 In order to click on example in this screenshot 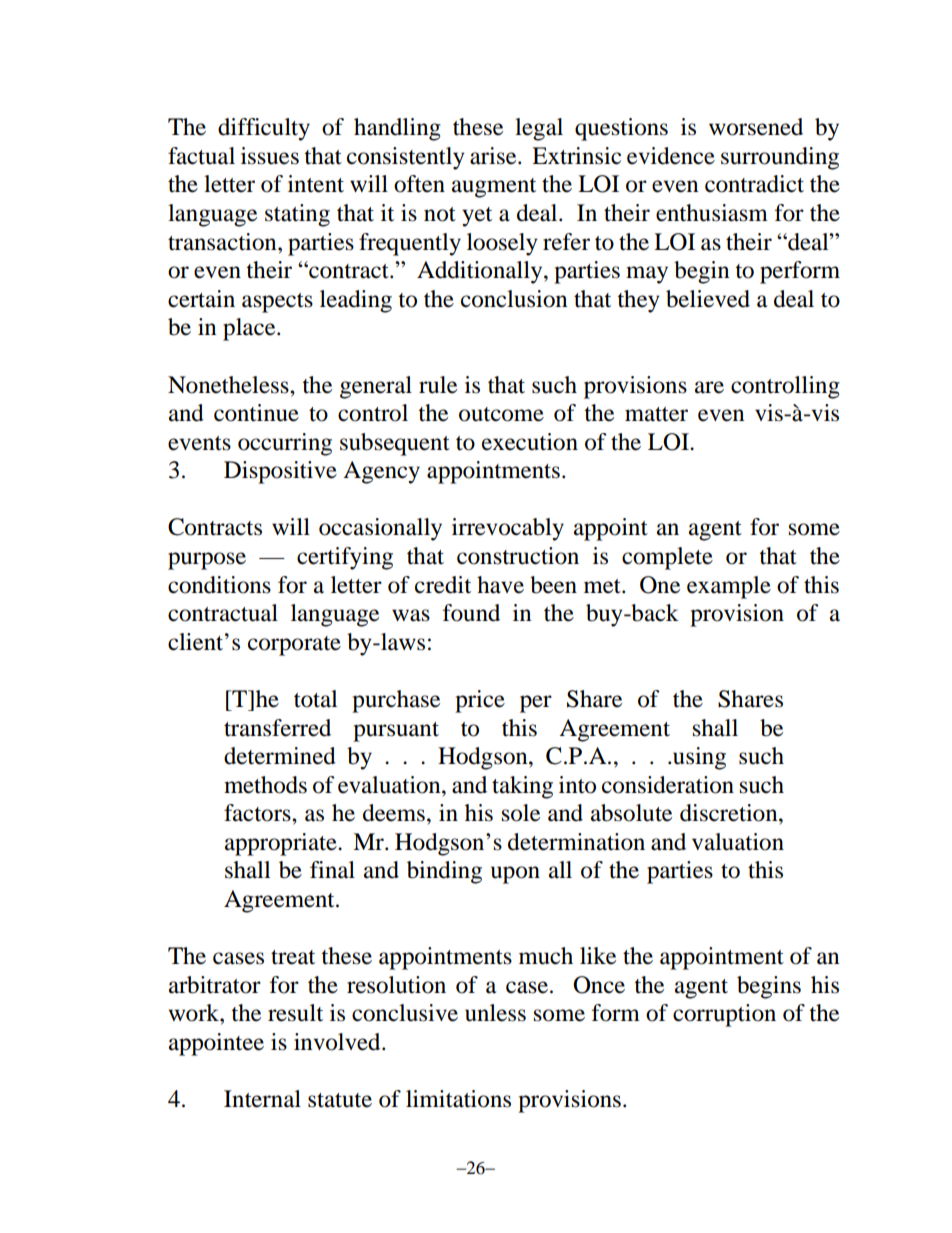, I will do `click(729, 587)`.
